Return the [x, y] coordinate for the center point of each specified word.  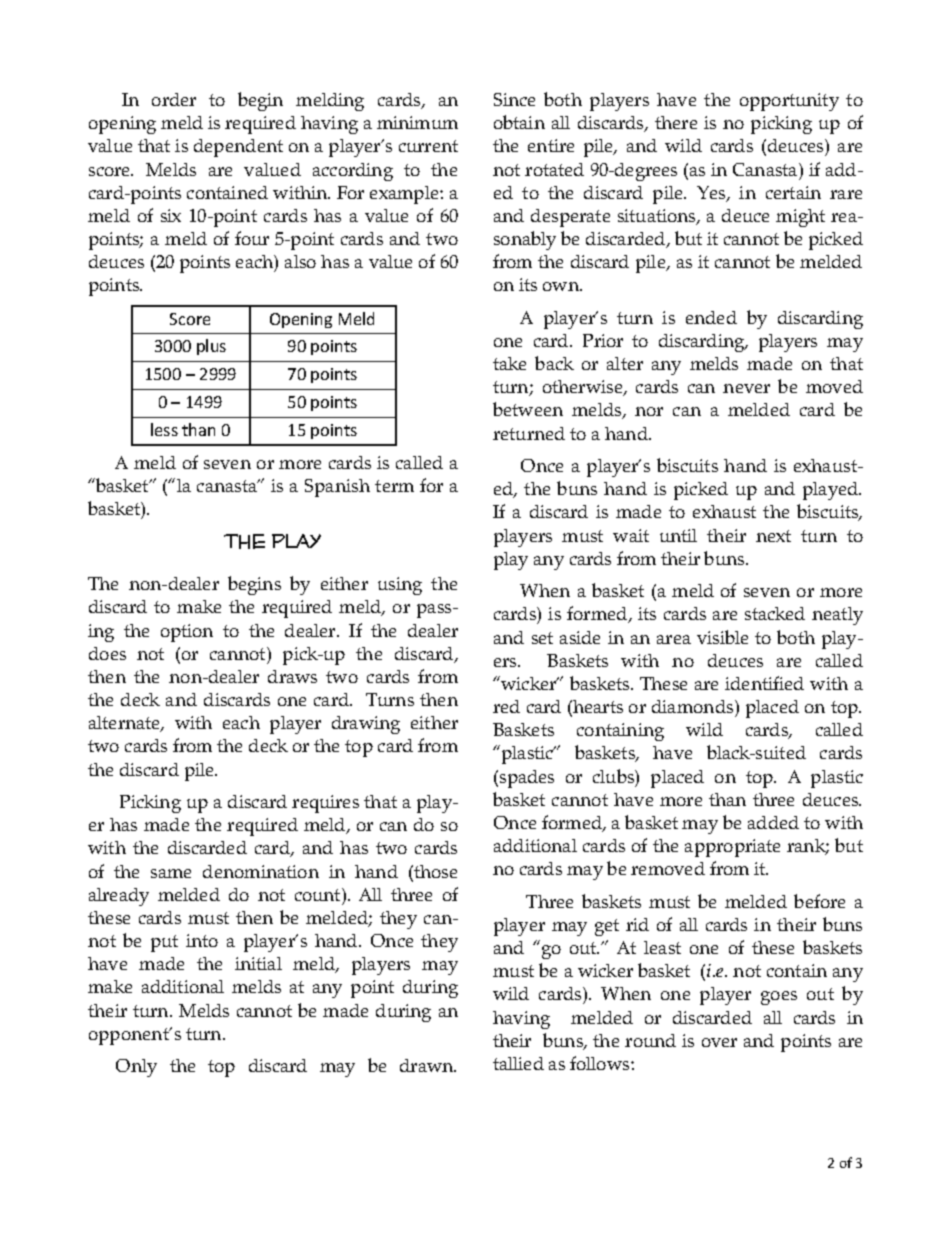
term [394, 486]
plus [211, 347]
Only [136, 1068]
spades [527, 779]
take [509, 363]
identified [764, 683]
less [164, 429]
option [187, 633]
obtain [519, 122]
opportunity [789, 102]
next [773, 536]
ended [711, 317]
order [174, 99]
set [542, 638]
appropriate [732, 848]
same [171, 873]
